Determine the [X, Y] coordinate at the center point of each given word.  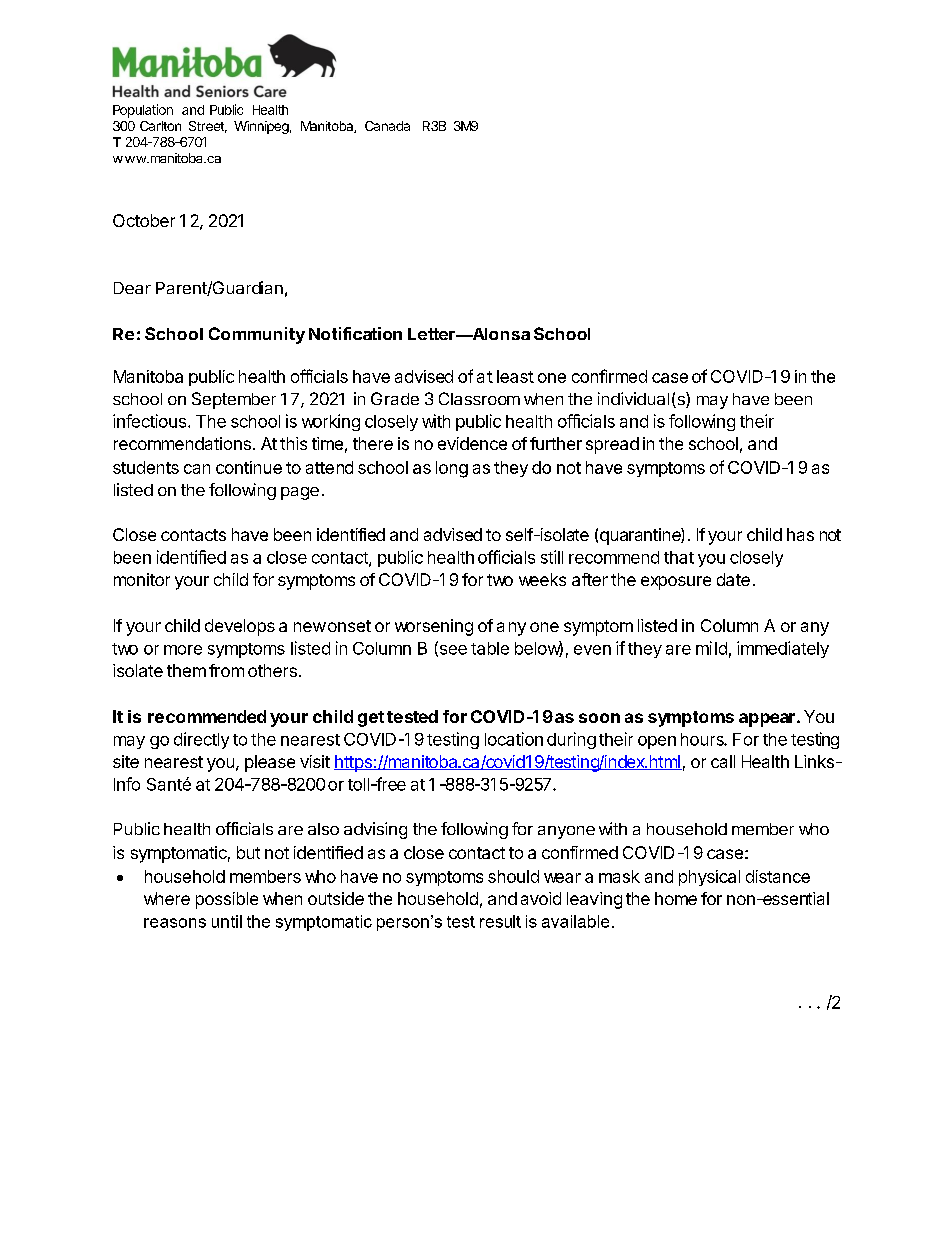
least [515, 376]
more [183, 650]
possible [227, 900]
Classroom [479, 398]
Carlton [160, 126]
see [452, 651]
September [234, 400]
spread [612, 445]
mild [711, 648]
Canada [387, 126]
